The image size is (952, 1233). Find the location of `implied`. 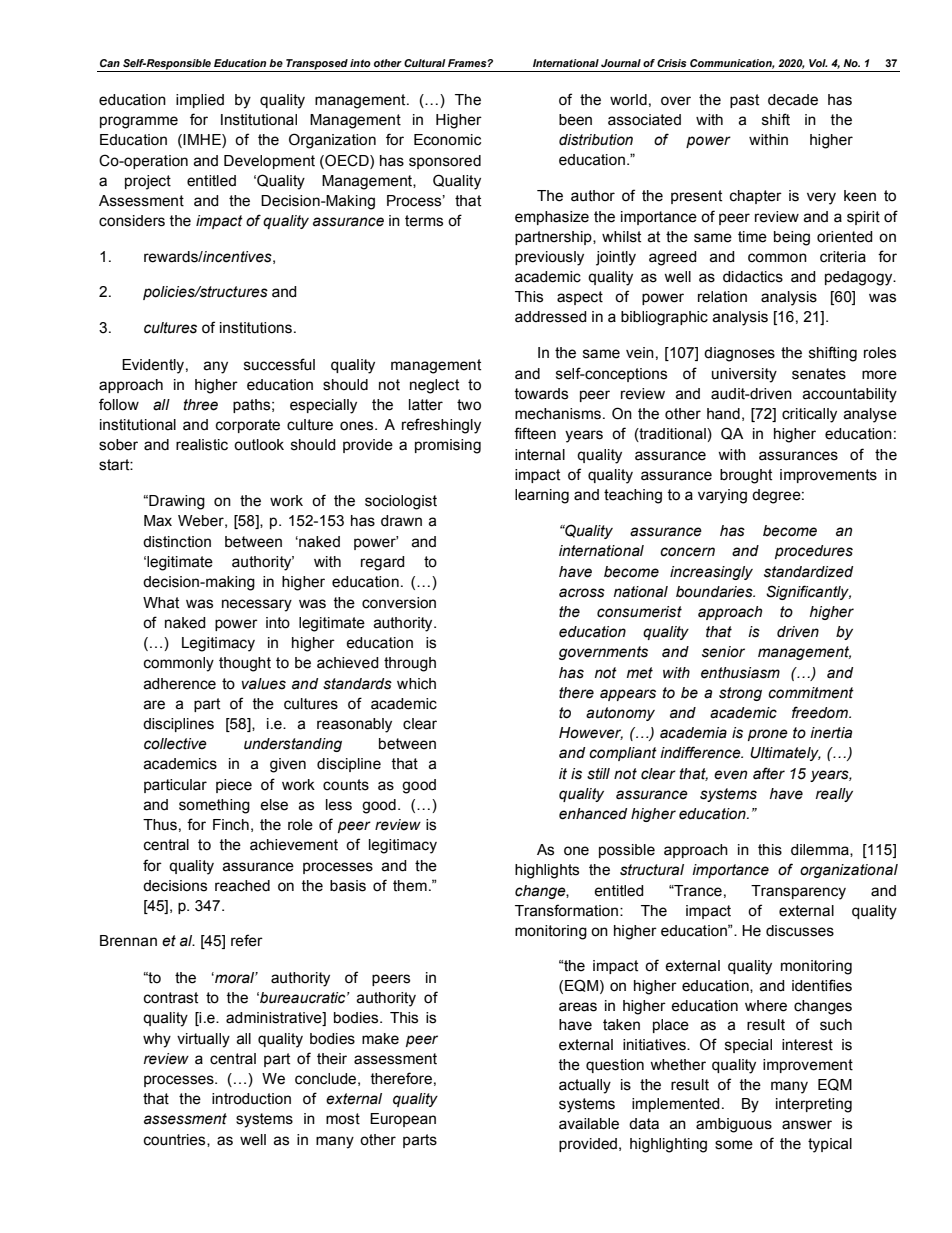

implied is located at coordinates (200, 101).
